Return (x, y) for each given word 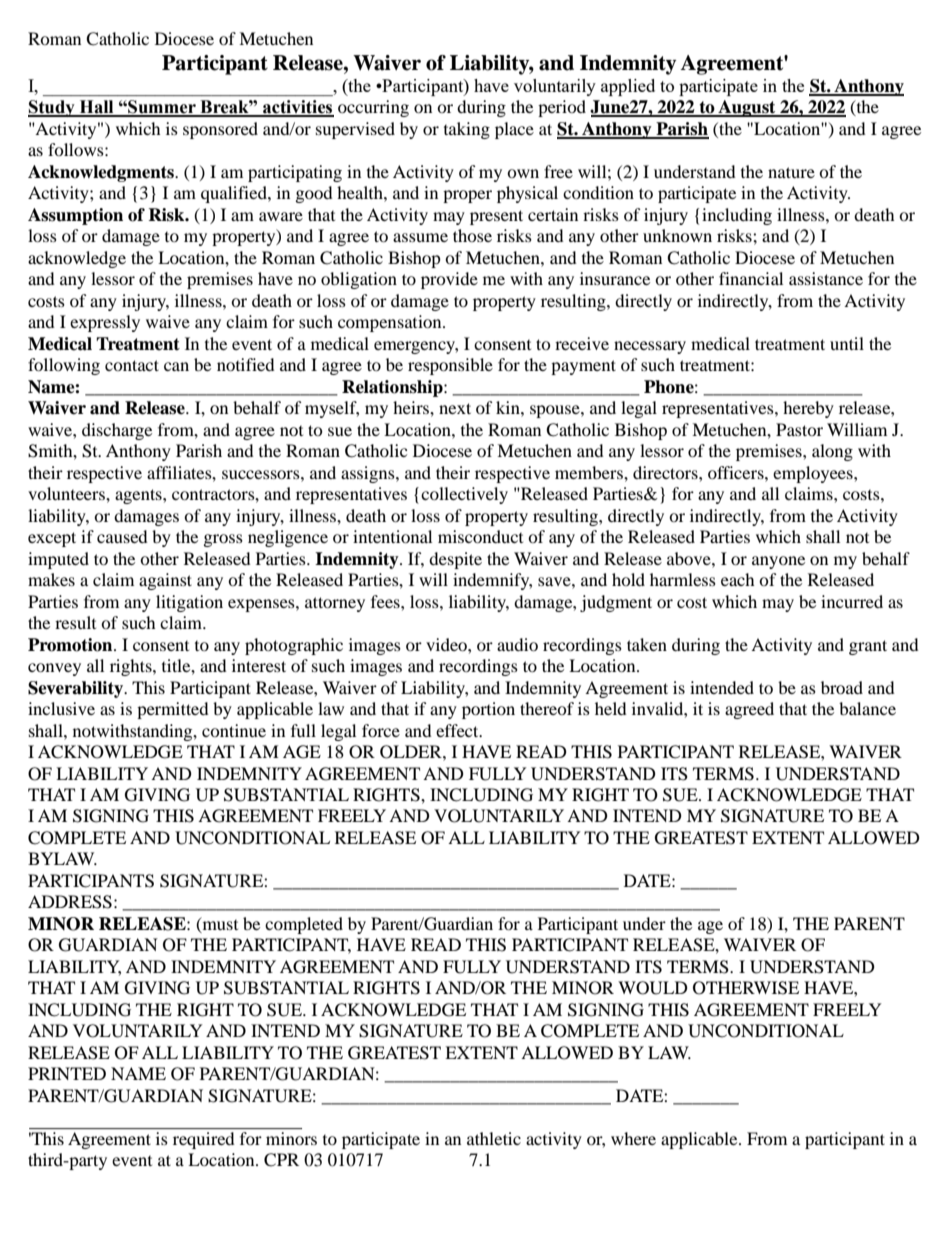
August (747, 108)
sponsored (220, 130)
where (633, 1138)
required (203, 1140)
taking (467, 130)
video (447, 644)
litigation (189, 603)
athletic (494, 1138)
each (738, 579)
